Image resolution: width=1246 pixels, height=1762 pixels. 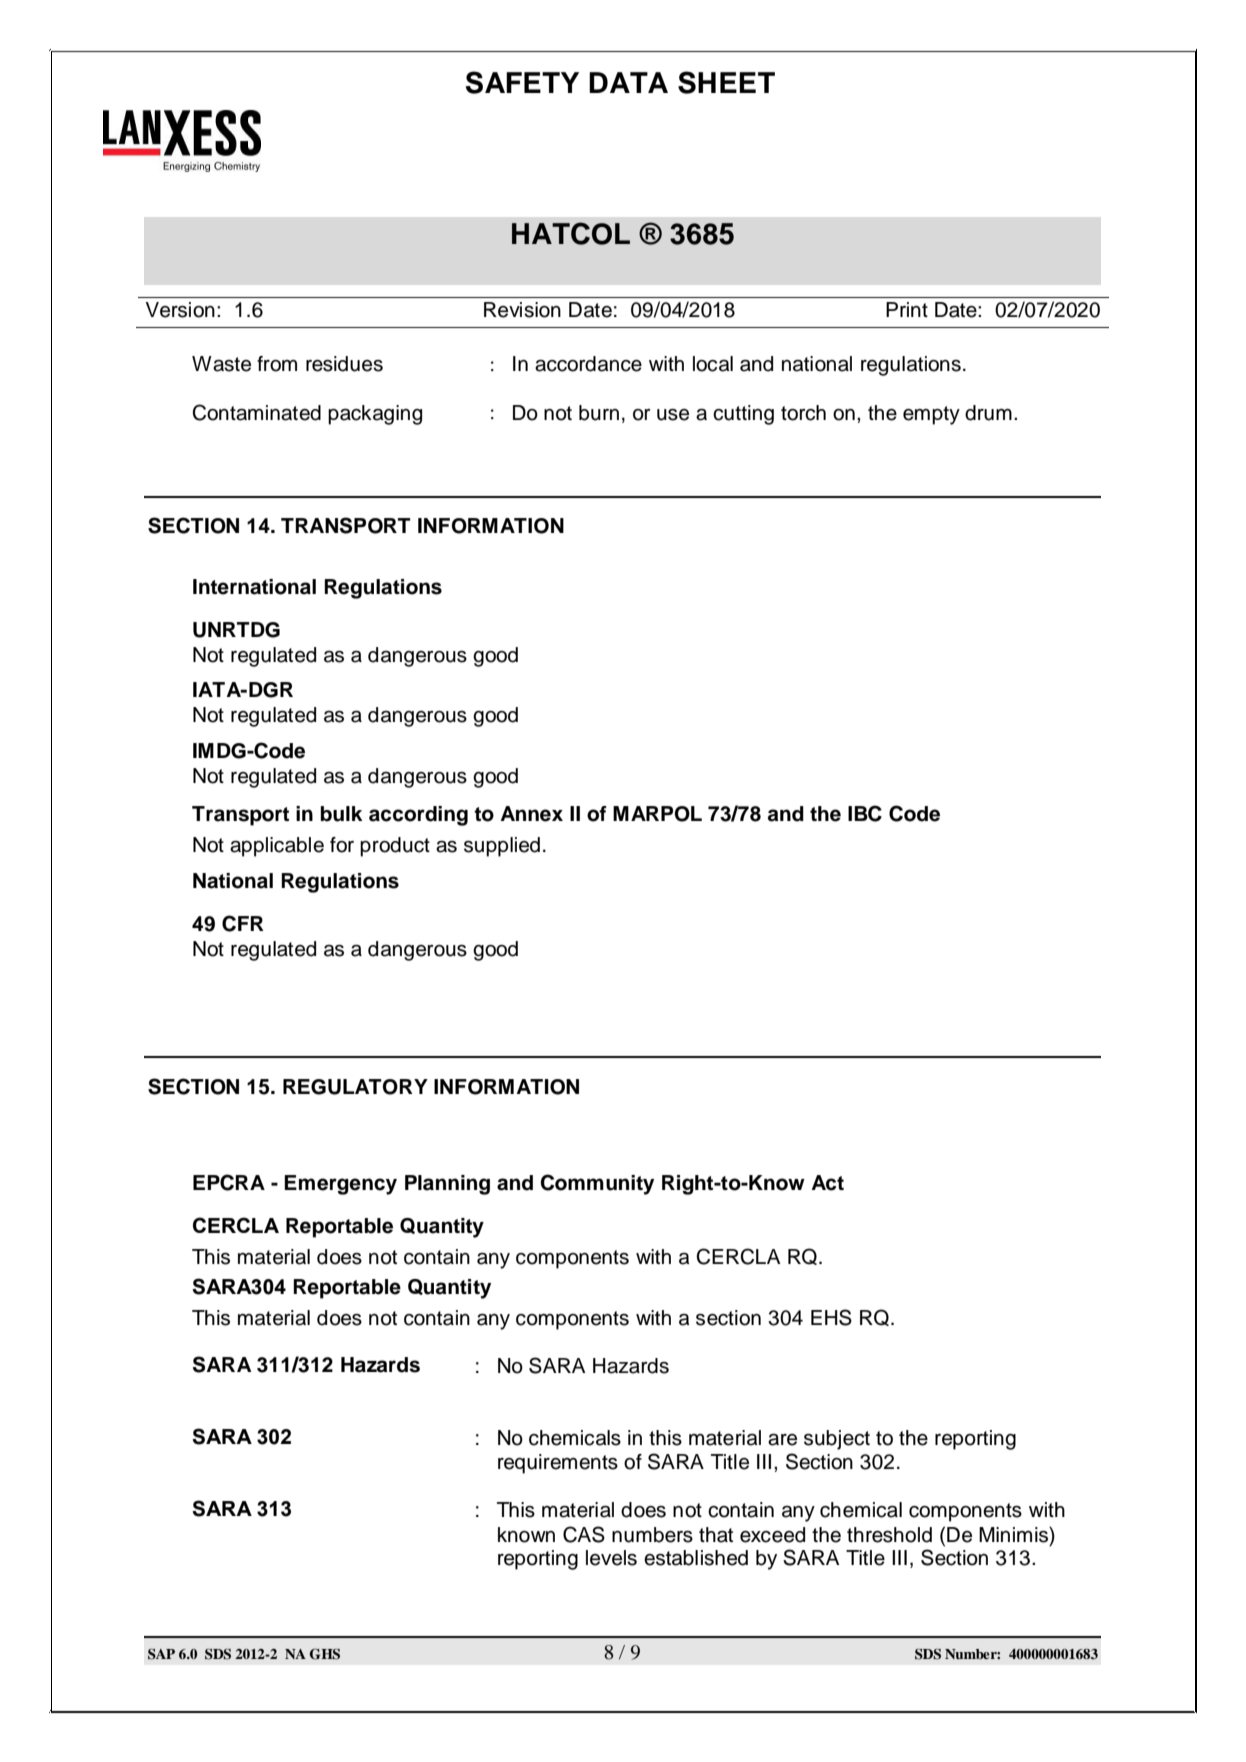 What do you see at coordinates (180, 310) in the document?
I see `Version` at bounding box center [180, 310].
